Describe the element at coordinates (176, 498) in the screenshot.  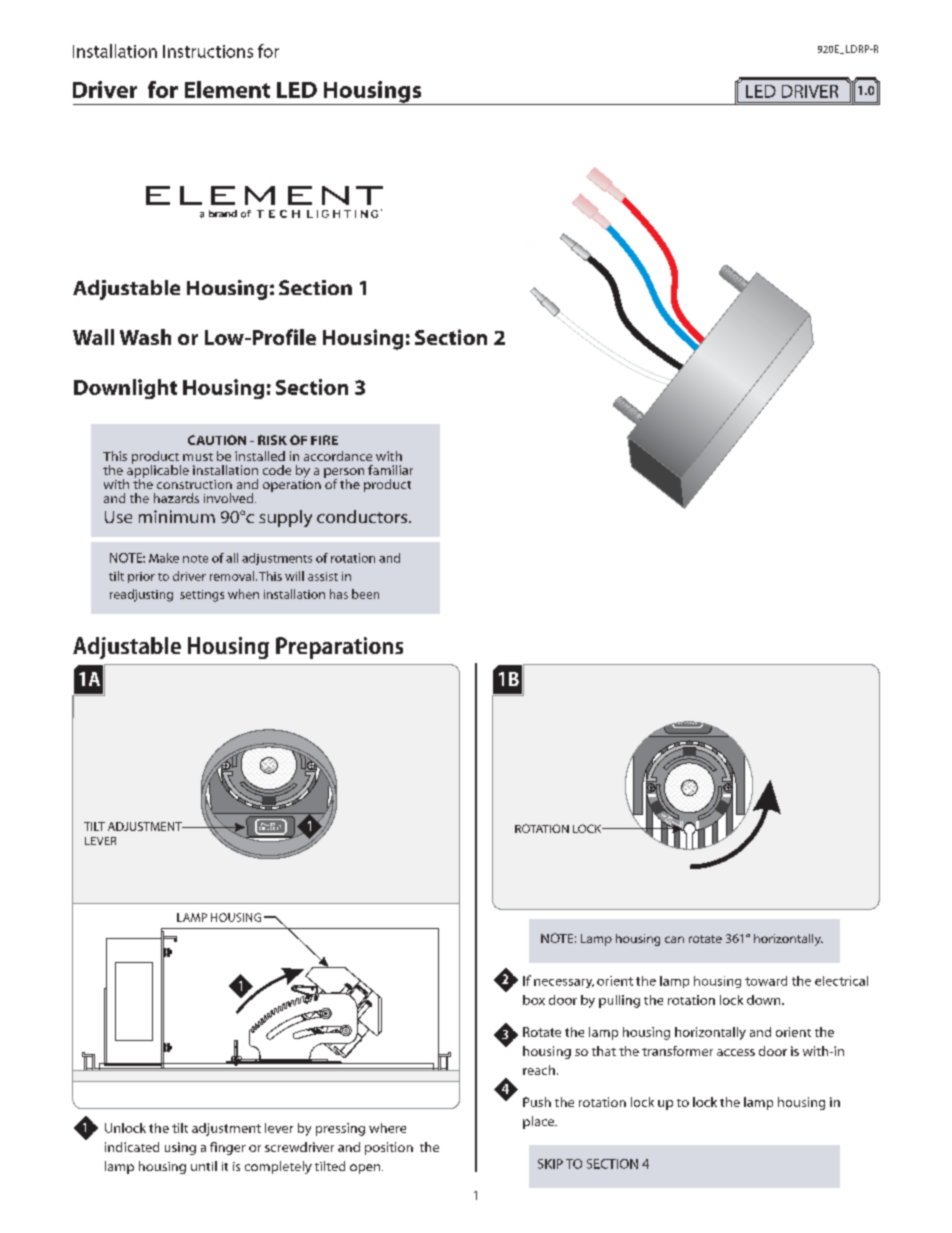
I see `hazards` at that location.
